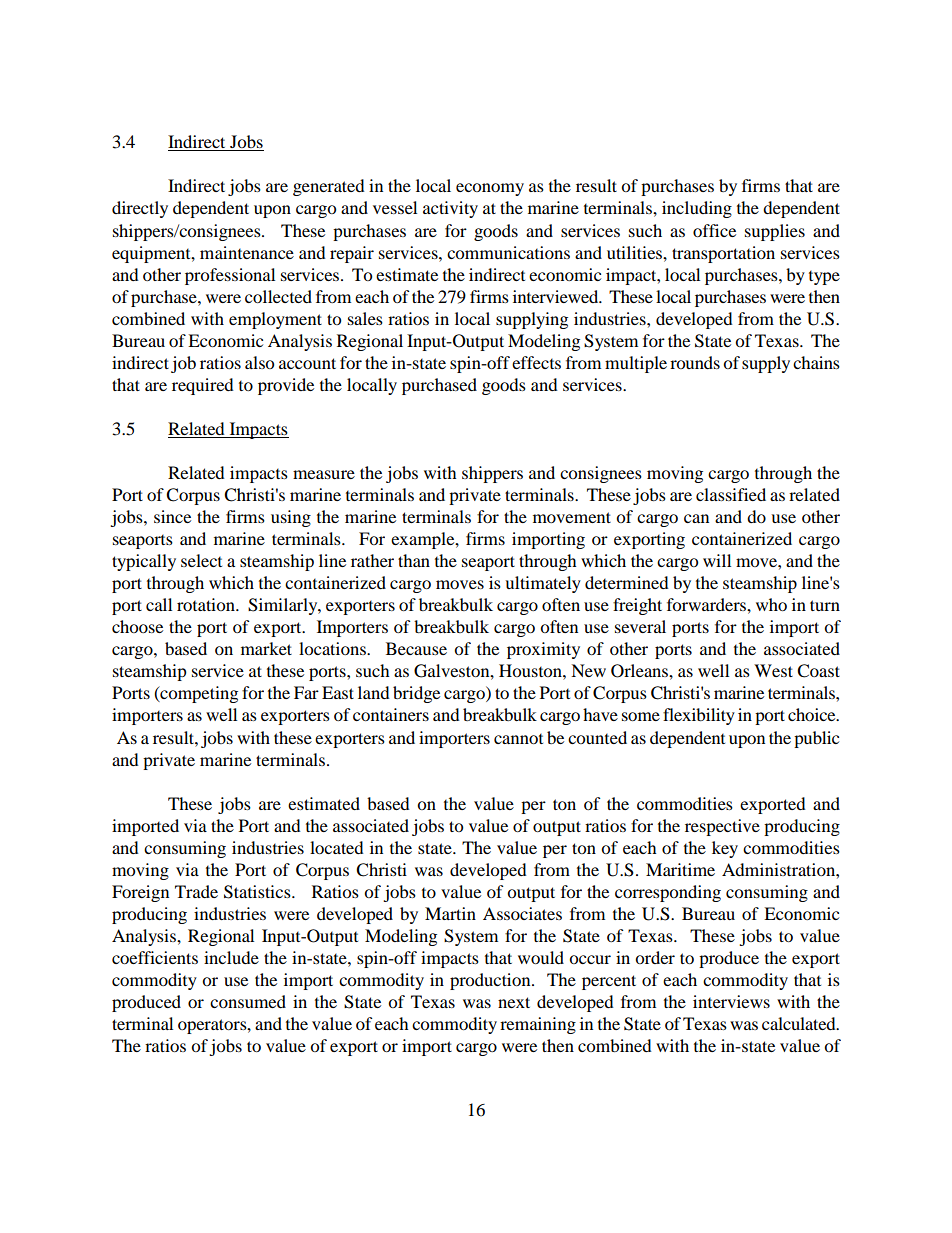 Image resolution: width=952 pixels, height=1233 pixels. I want to click on cannot, so click(518, 739).
